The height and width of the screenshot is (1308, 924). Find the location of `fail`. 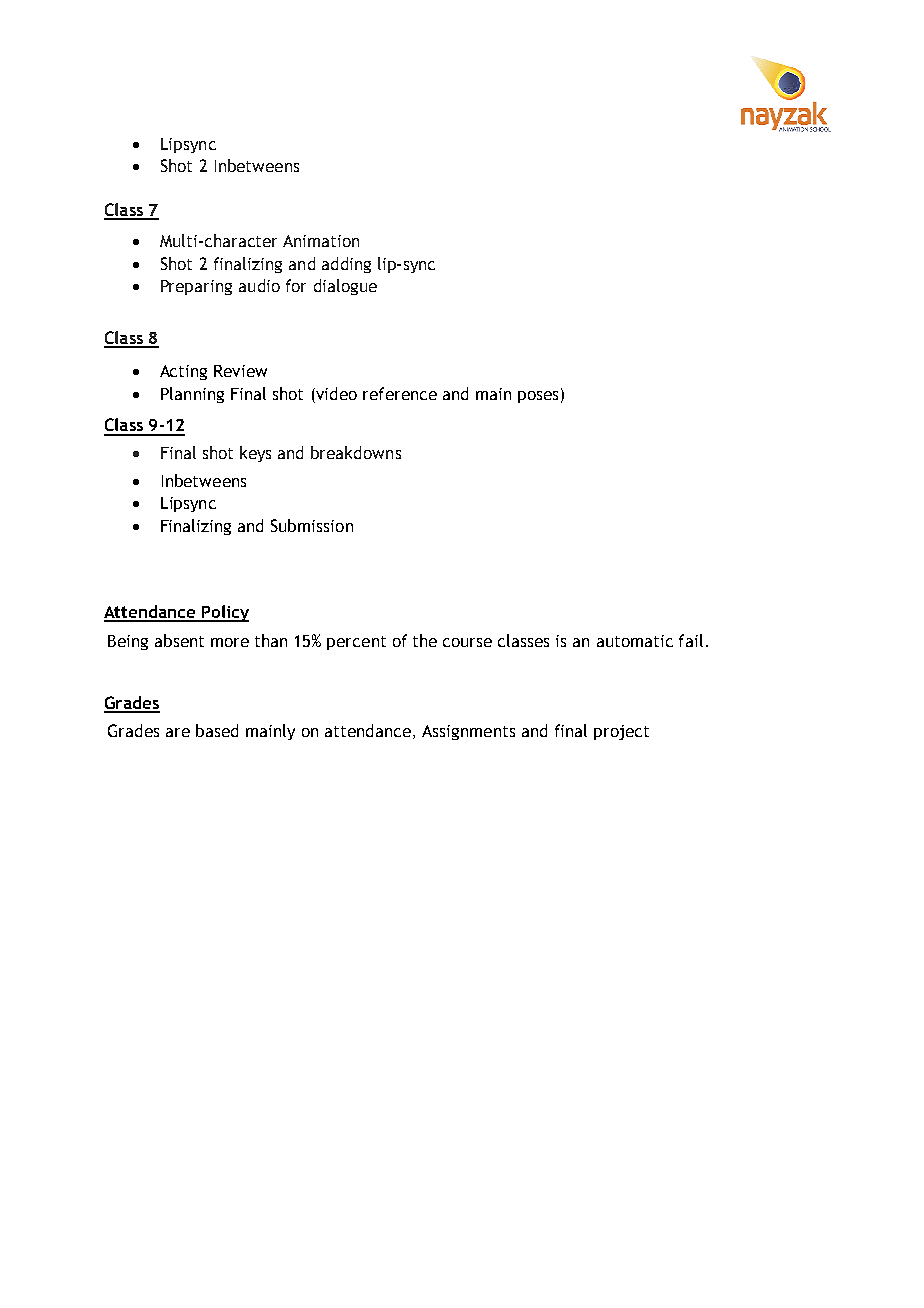

fail is located at coordinates (691, 640).
